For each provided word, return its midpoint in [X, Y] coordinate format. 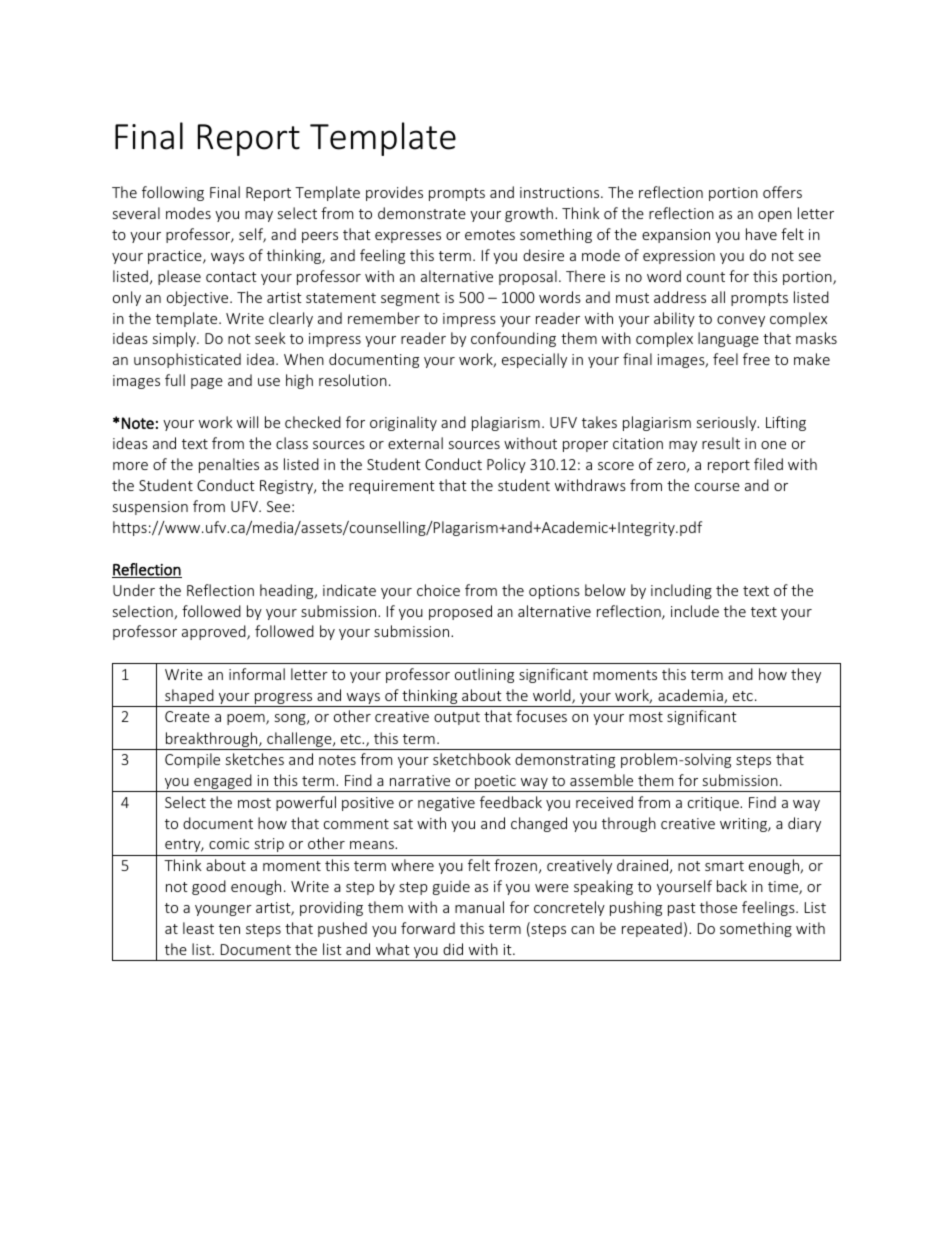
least [198, 928]
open [775, 216]
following [173, 193]
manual [479, 907]
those [718, 907]
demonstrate [422, 213]
